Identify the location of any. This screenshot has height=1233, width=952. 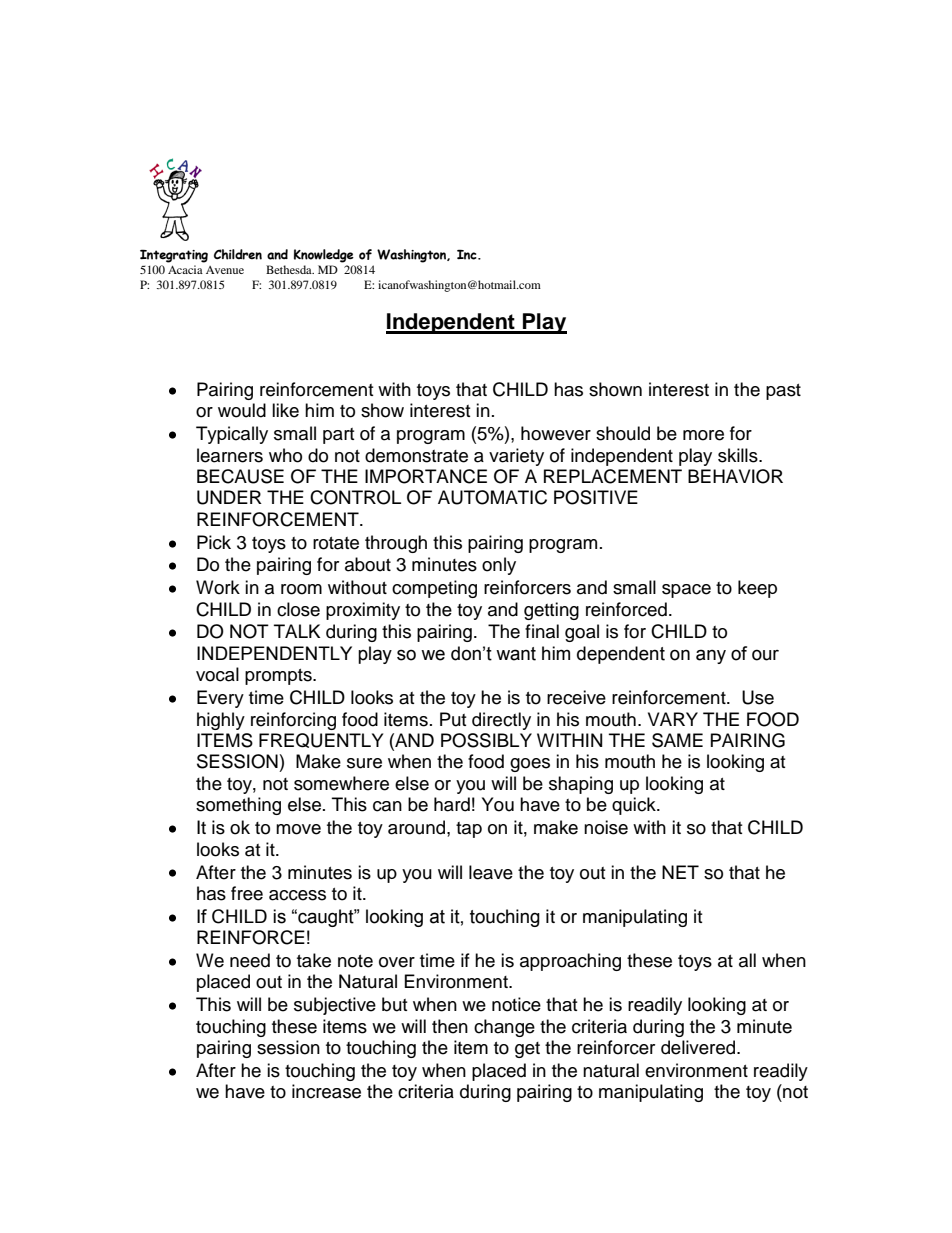
(711, 656).
